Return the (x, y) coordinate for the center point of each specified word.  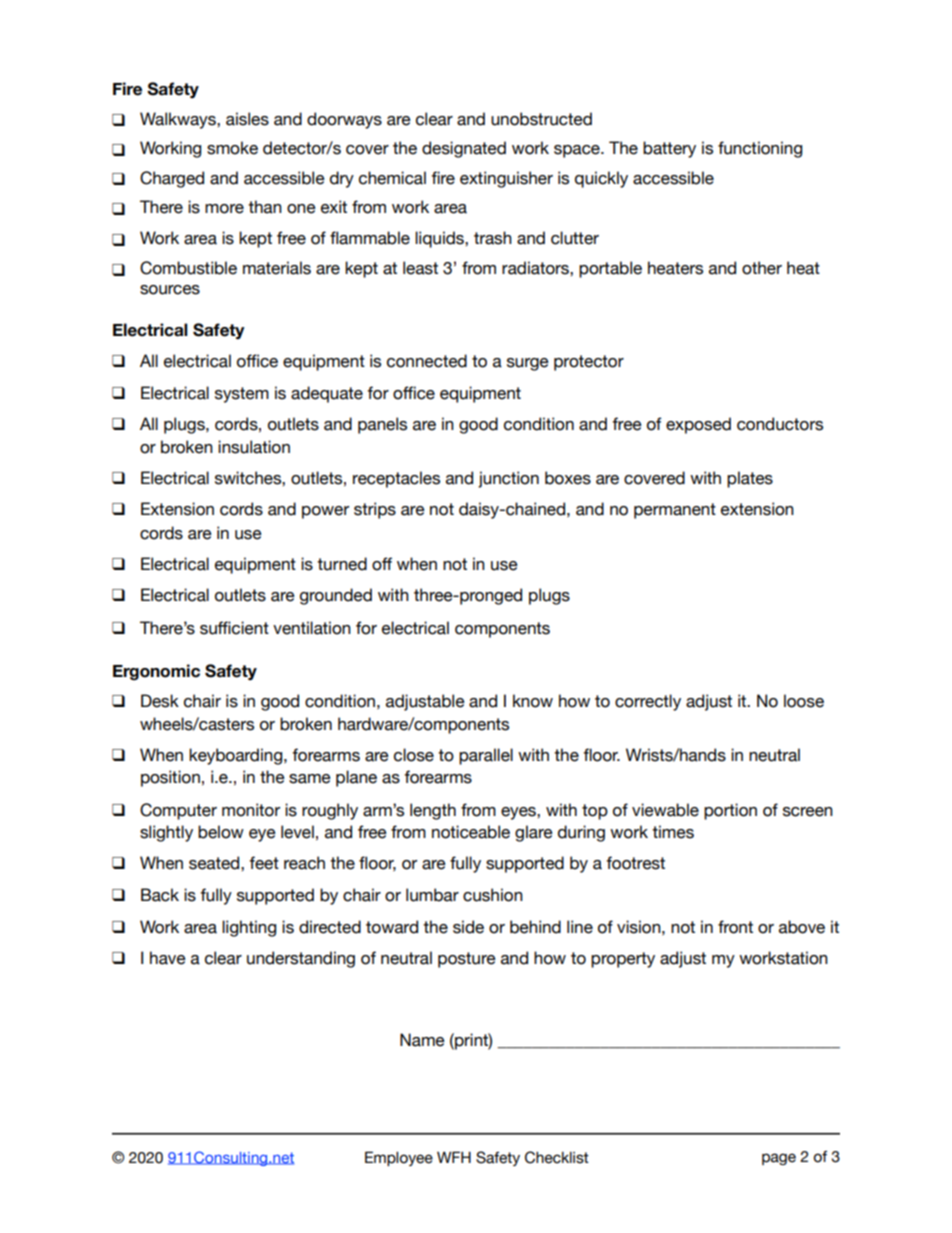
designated (464, 149)
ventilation (312, 628)
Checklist (557, 1157)
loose (804, 701)
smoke (232, 148)
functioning (760, 149)
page (779, 1159)
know (533, 701)
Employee (399, 1158)
